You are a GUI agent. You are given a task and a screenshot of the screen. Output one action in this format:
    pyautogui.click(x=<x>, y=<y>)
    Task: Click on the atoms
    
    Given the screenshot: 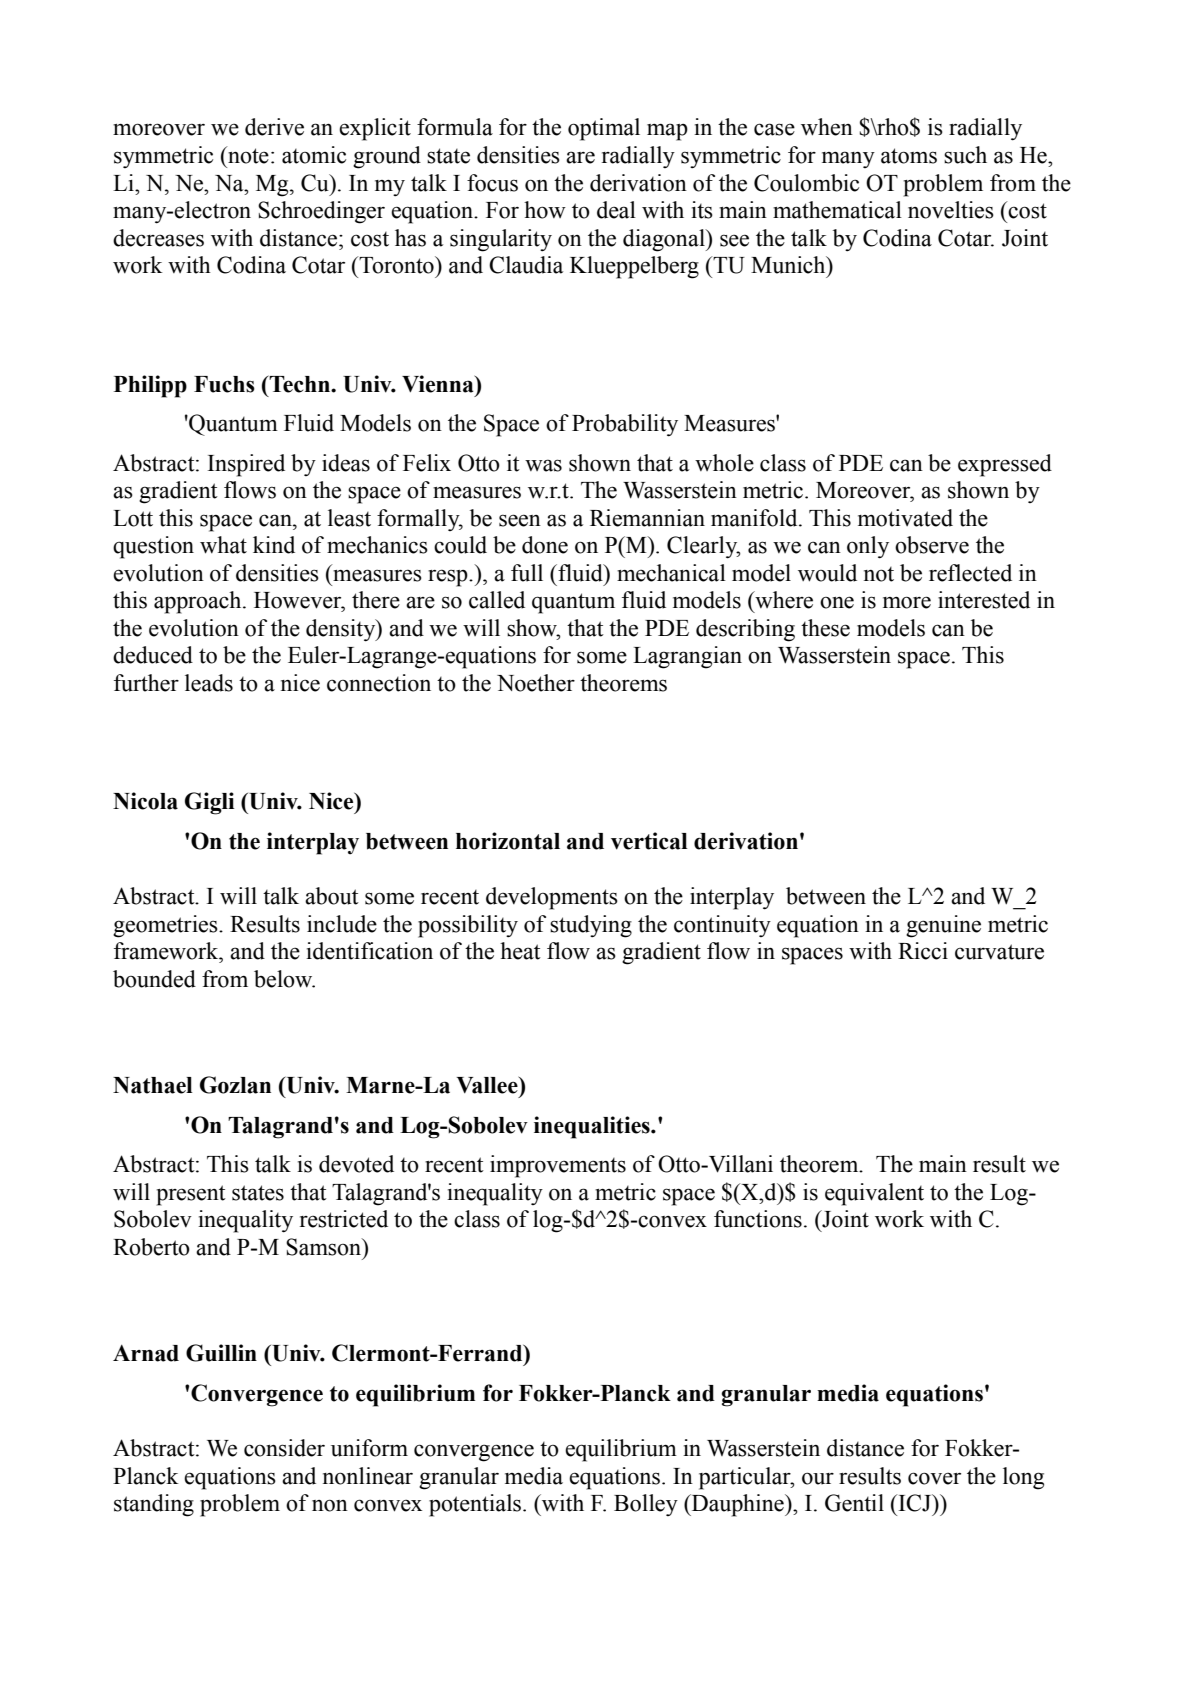 What is the action you would take?
    pyautogui.click(x=909, y=156)
